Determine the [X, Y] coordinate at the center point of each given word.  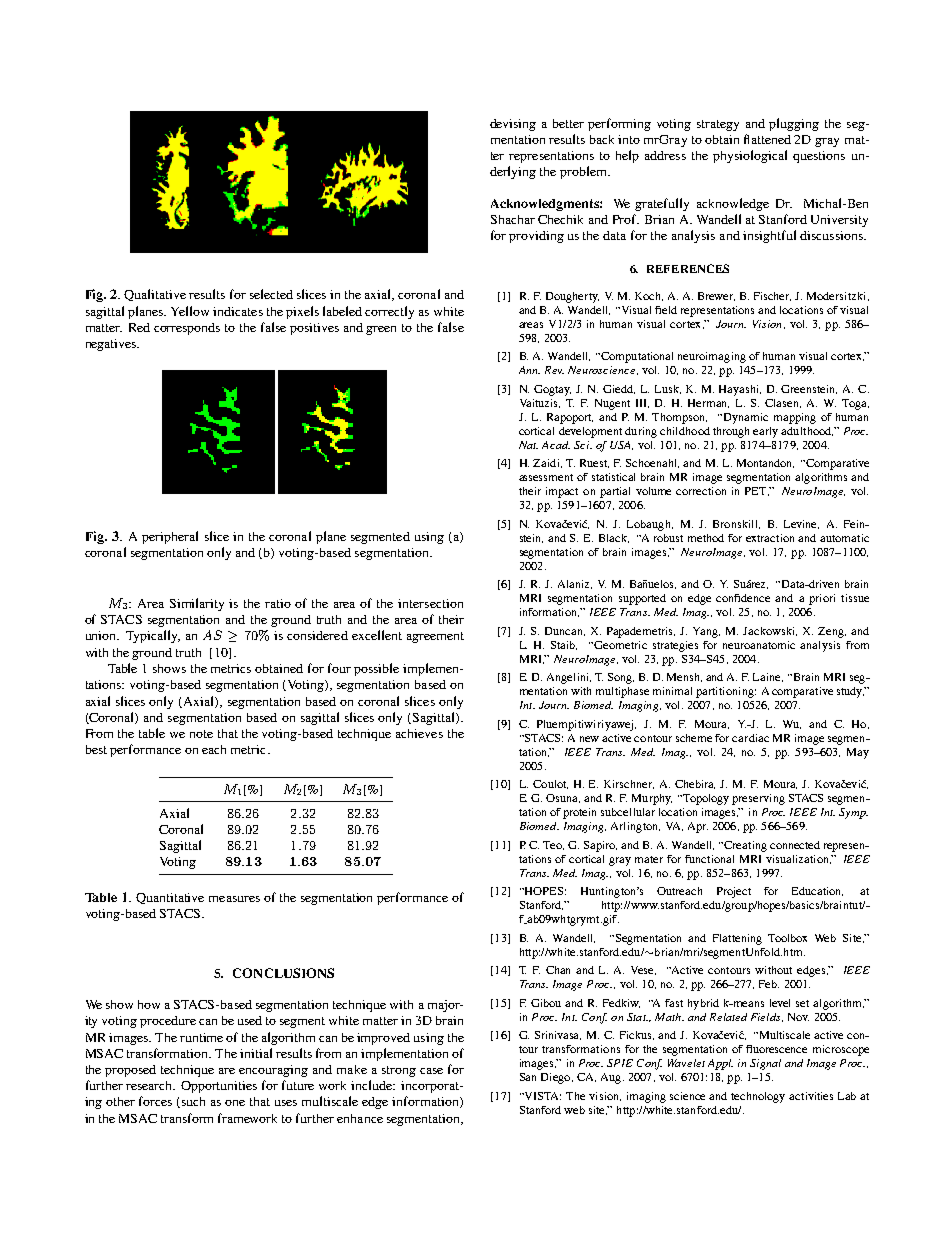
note [201, 734]
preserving [758, 799]
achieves [419, 733]
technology [758, 1097]
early [765, 432]
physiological [750, 156]
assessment [546, 477]
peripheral [170, 537]
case [431, 1071]
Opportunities [219, 1087]
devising [513, 125]
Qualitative [155, 295]
